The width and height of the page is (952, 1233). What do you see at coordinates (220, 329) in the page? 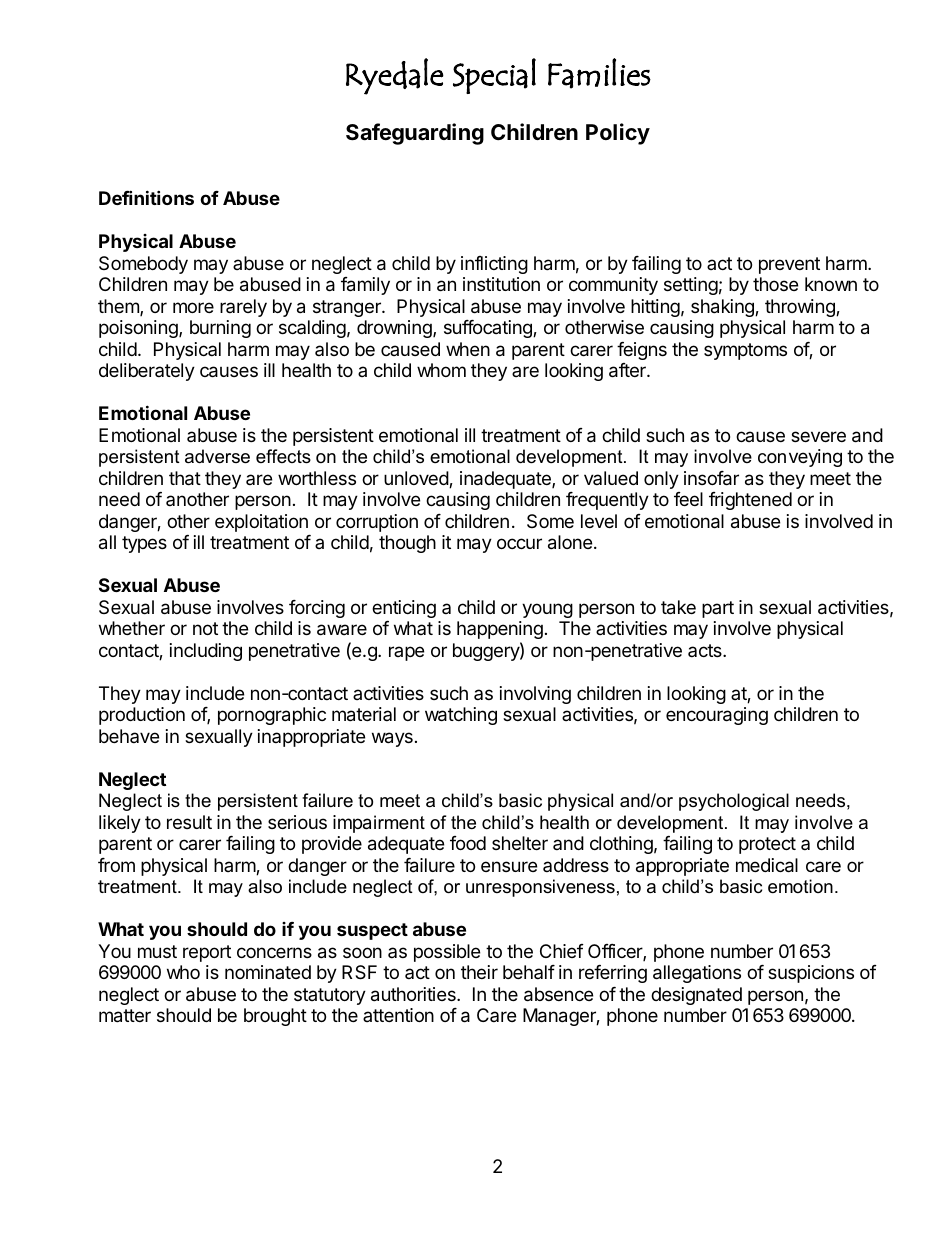
I see `burning` at bounding box center [220, 329].
